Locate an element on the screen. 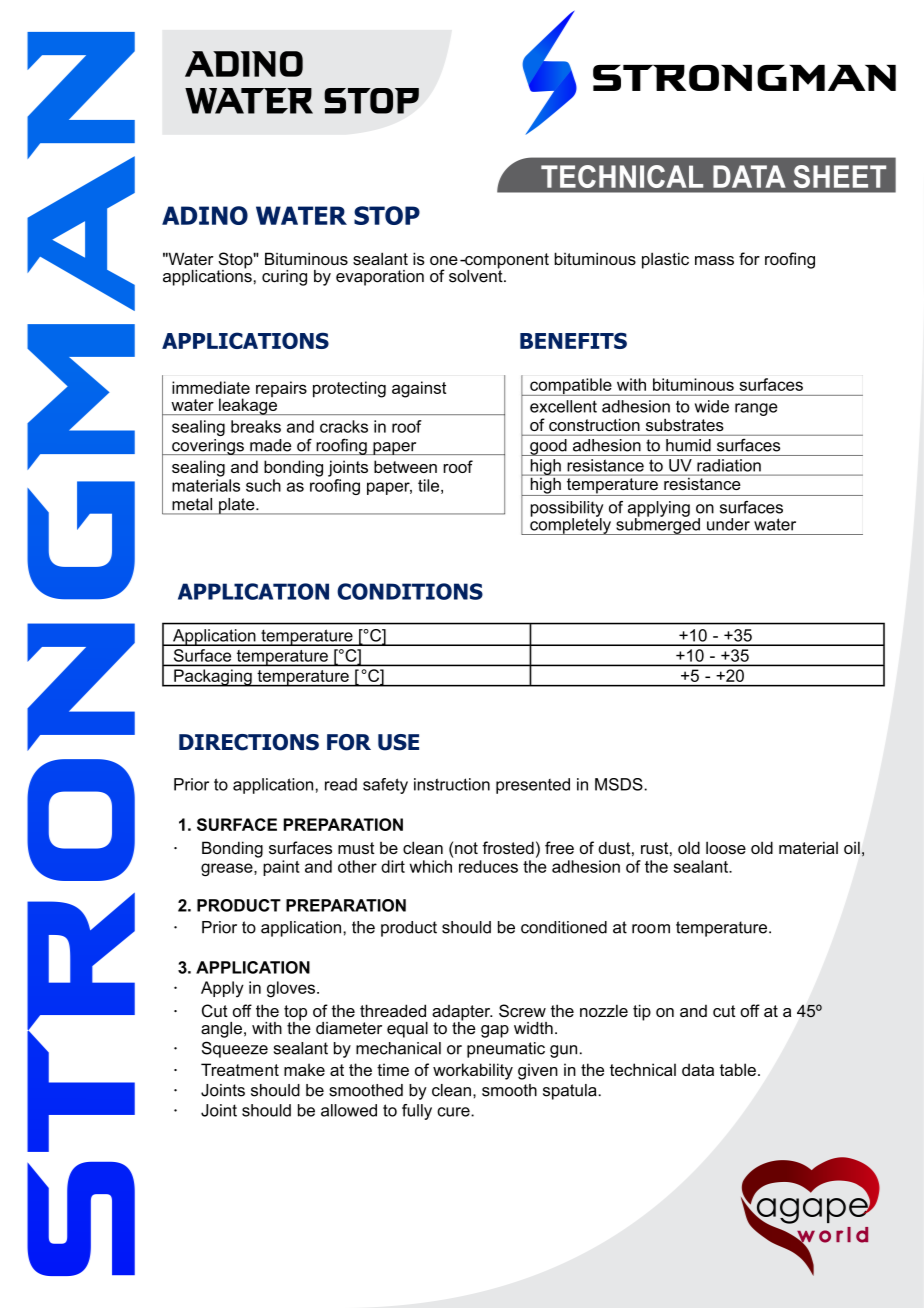 This screenshot has width=924, height=1308. solvent is located at coordinates (477, 275).
